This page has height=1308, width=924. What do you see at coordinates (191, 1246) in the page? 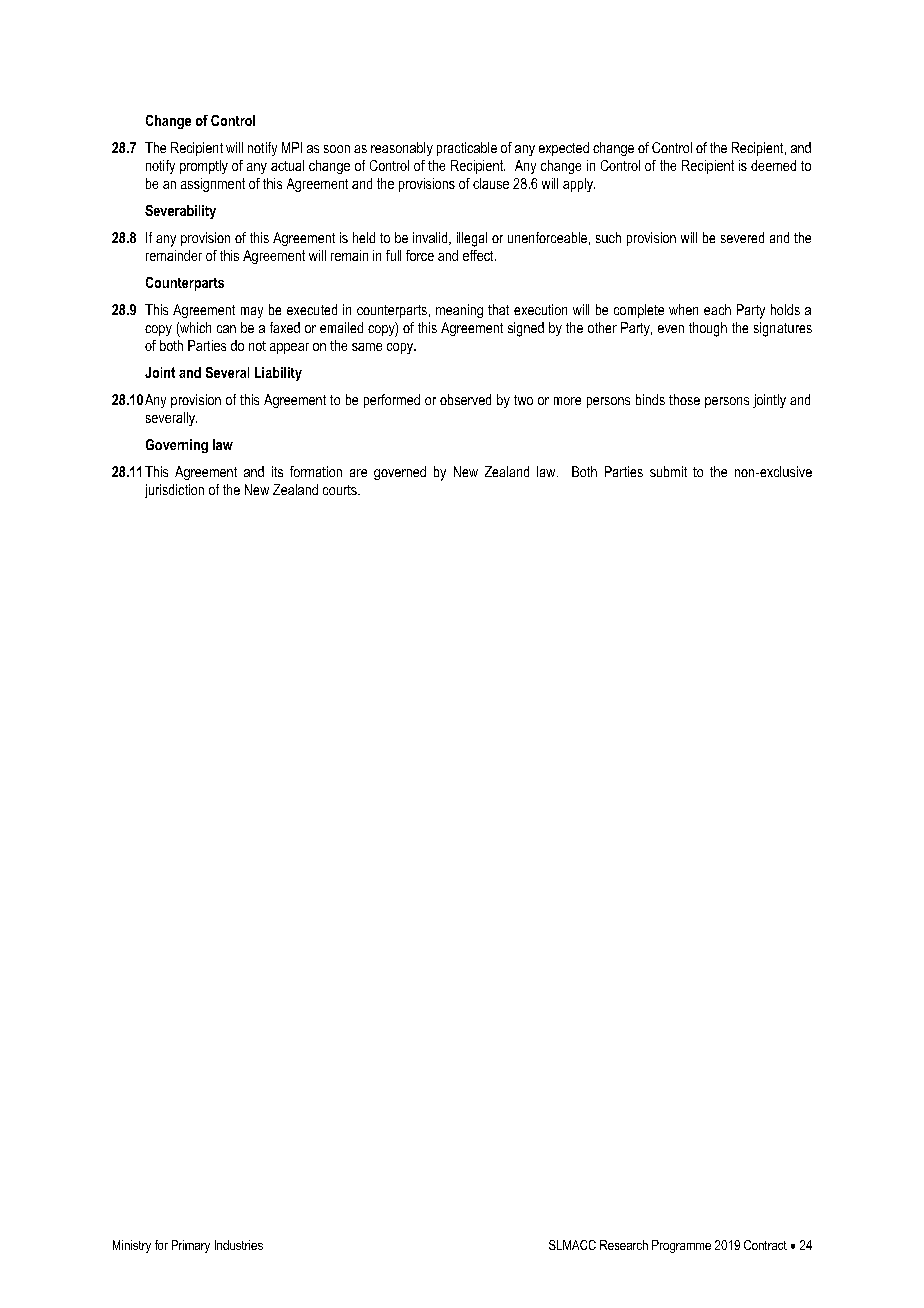
I see `Primary` at bounding box center [191, 1246].
